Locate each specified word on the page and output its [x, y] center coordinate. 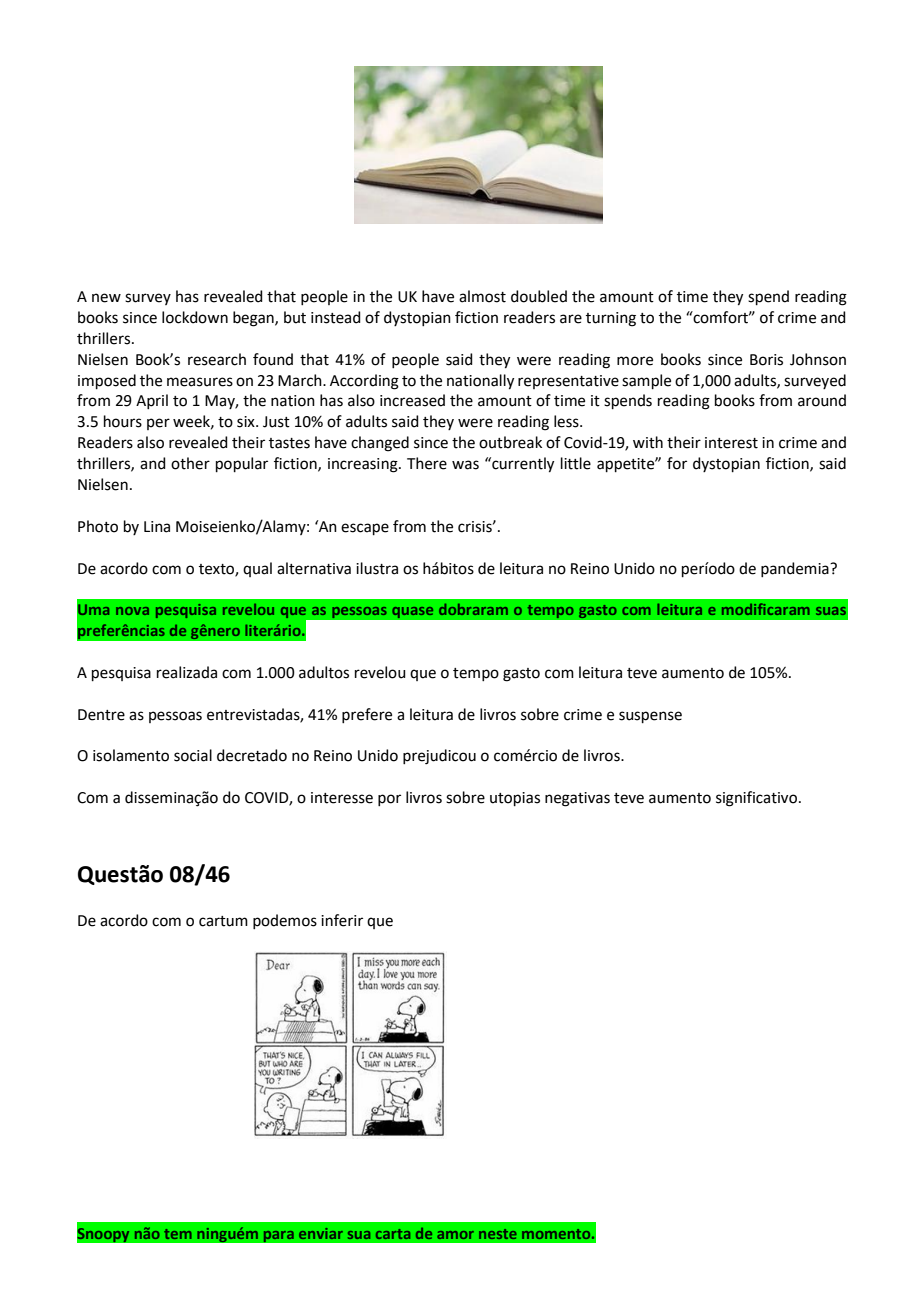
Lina [157, 527]
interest [731, 443]
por [389, 800]
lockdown [195, 317]
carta [393, 1234]
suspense [650, 717]
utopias [515, 799]
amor [455, 1235]
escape [365, 529]
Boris [766, 360]
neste [498, 1234]
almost [482, 296]
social [193, 755]
